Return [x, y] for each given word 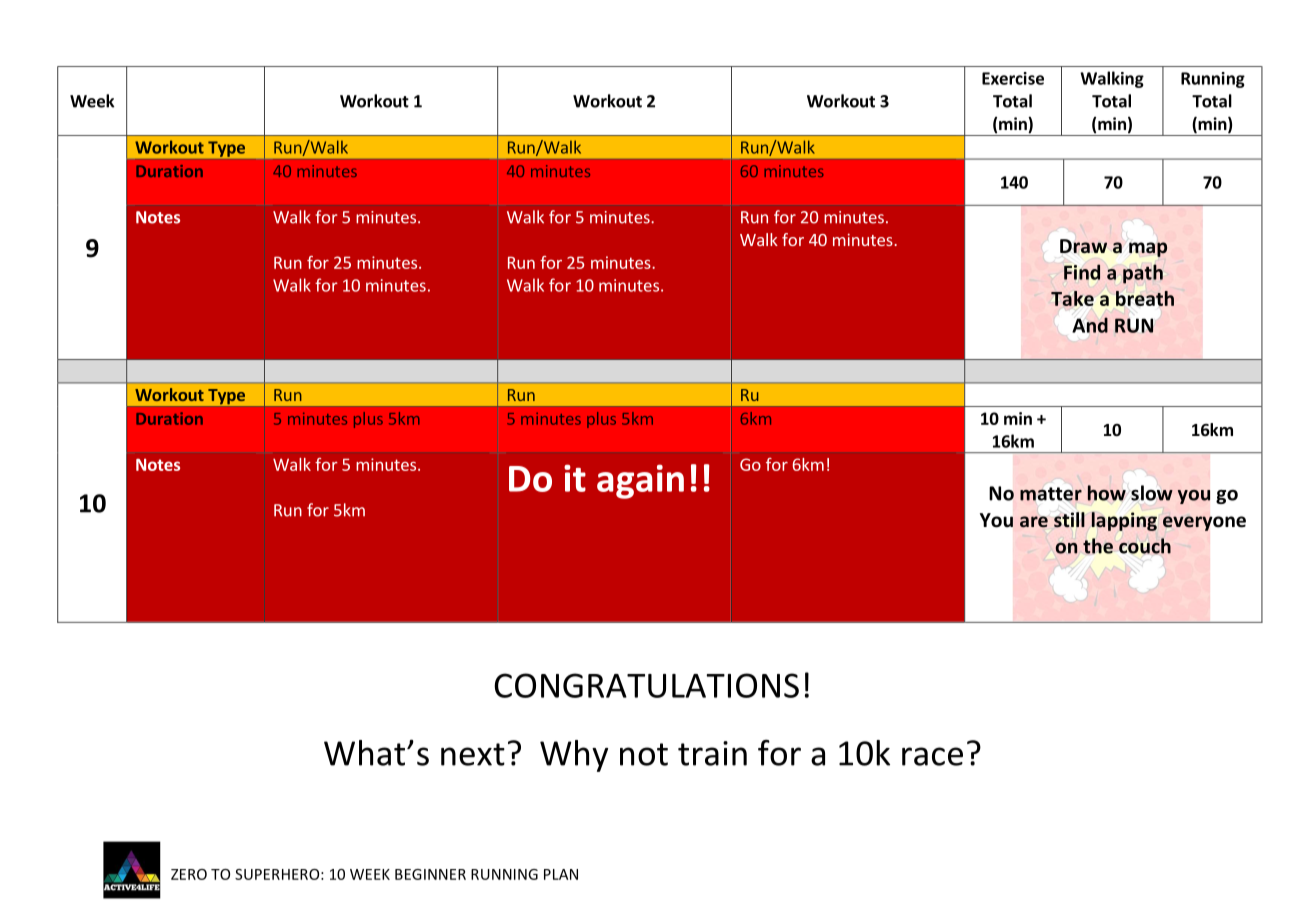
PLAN [561, 874]
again [640, 481]
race [932, 756]
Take [1072, 298]
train [712, 753]
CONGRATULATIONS [646, 685]
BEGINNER [430, 874]
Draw [1083, 246]
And [1090, 325]
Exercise [1013, 78]
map [1148, 249]
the [1098, 546]
